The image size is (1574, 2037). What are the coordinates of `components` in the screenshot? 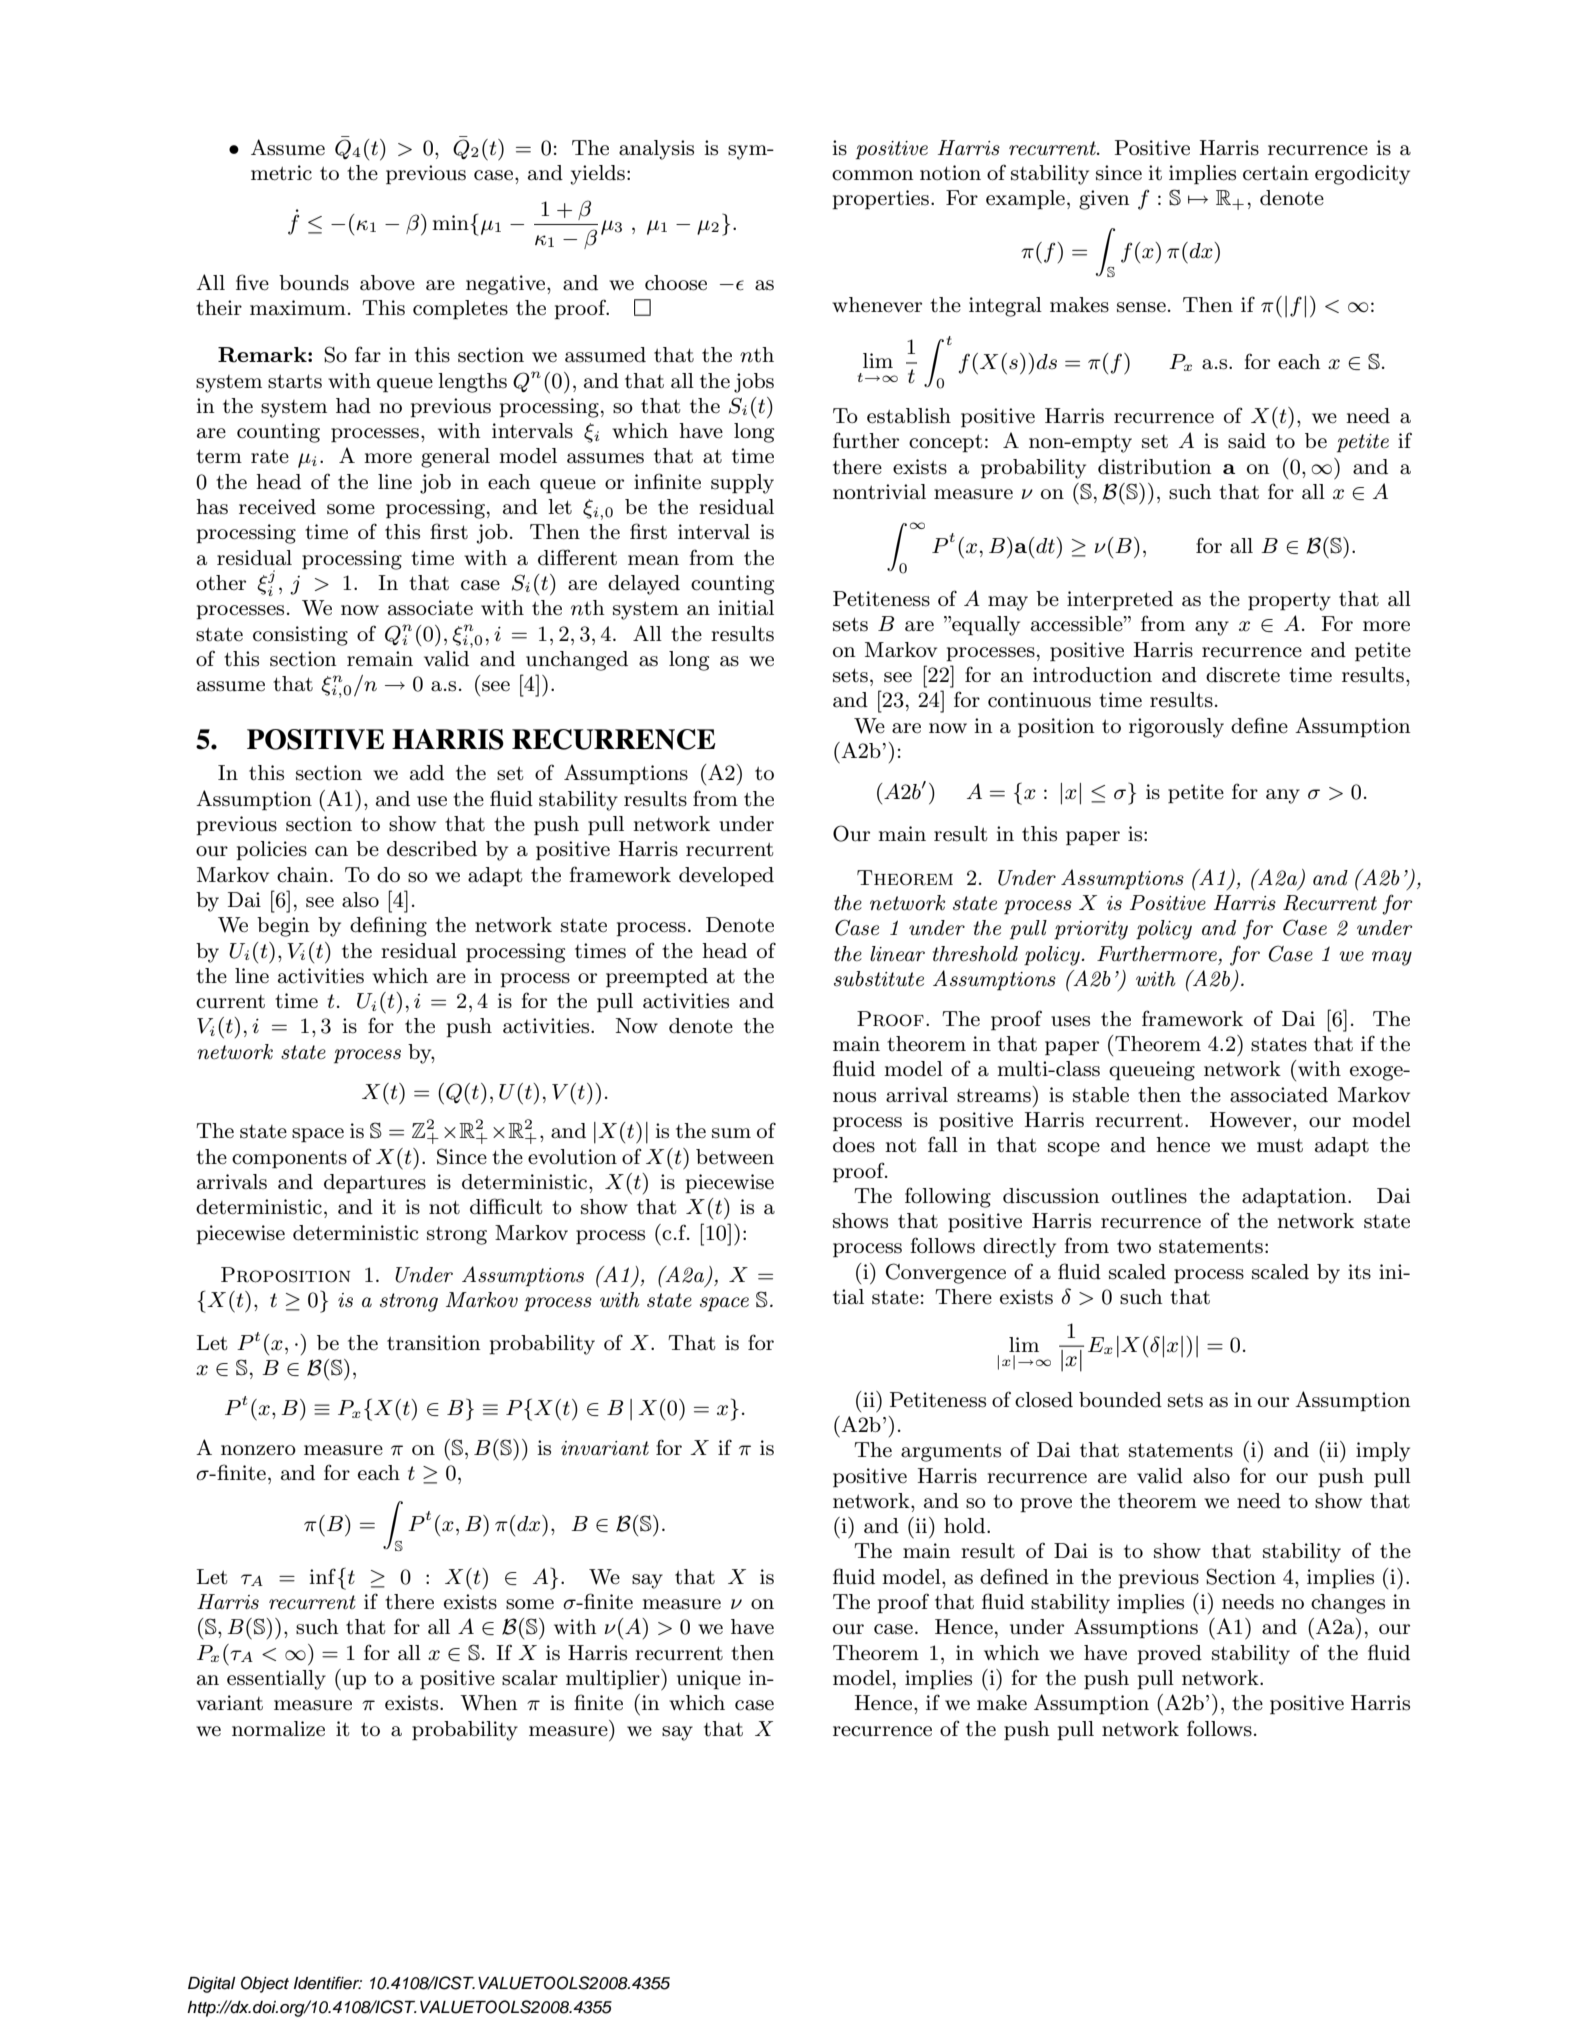 It's located at (289, 1160).
